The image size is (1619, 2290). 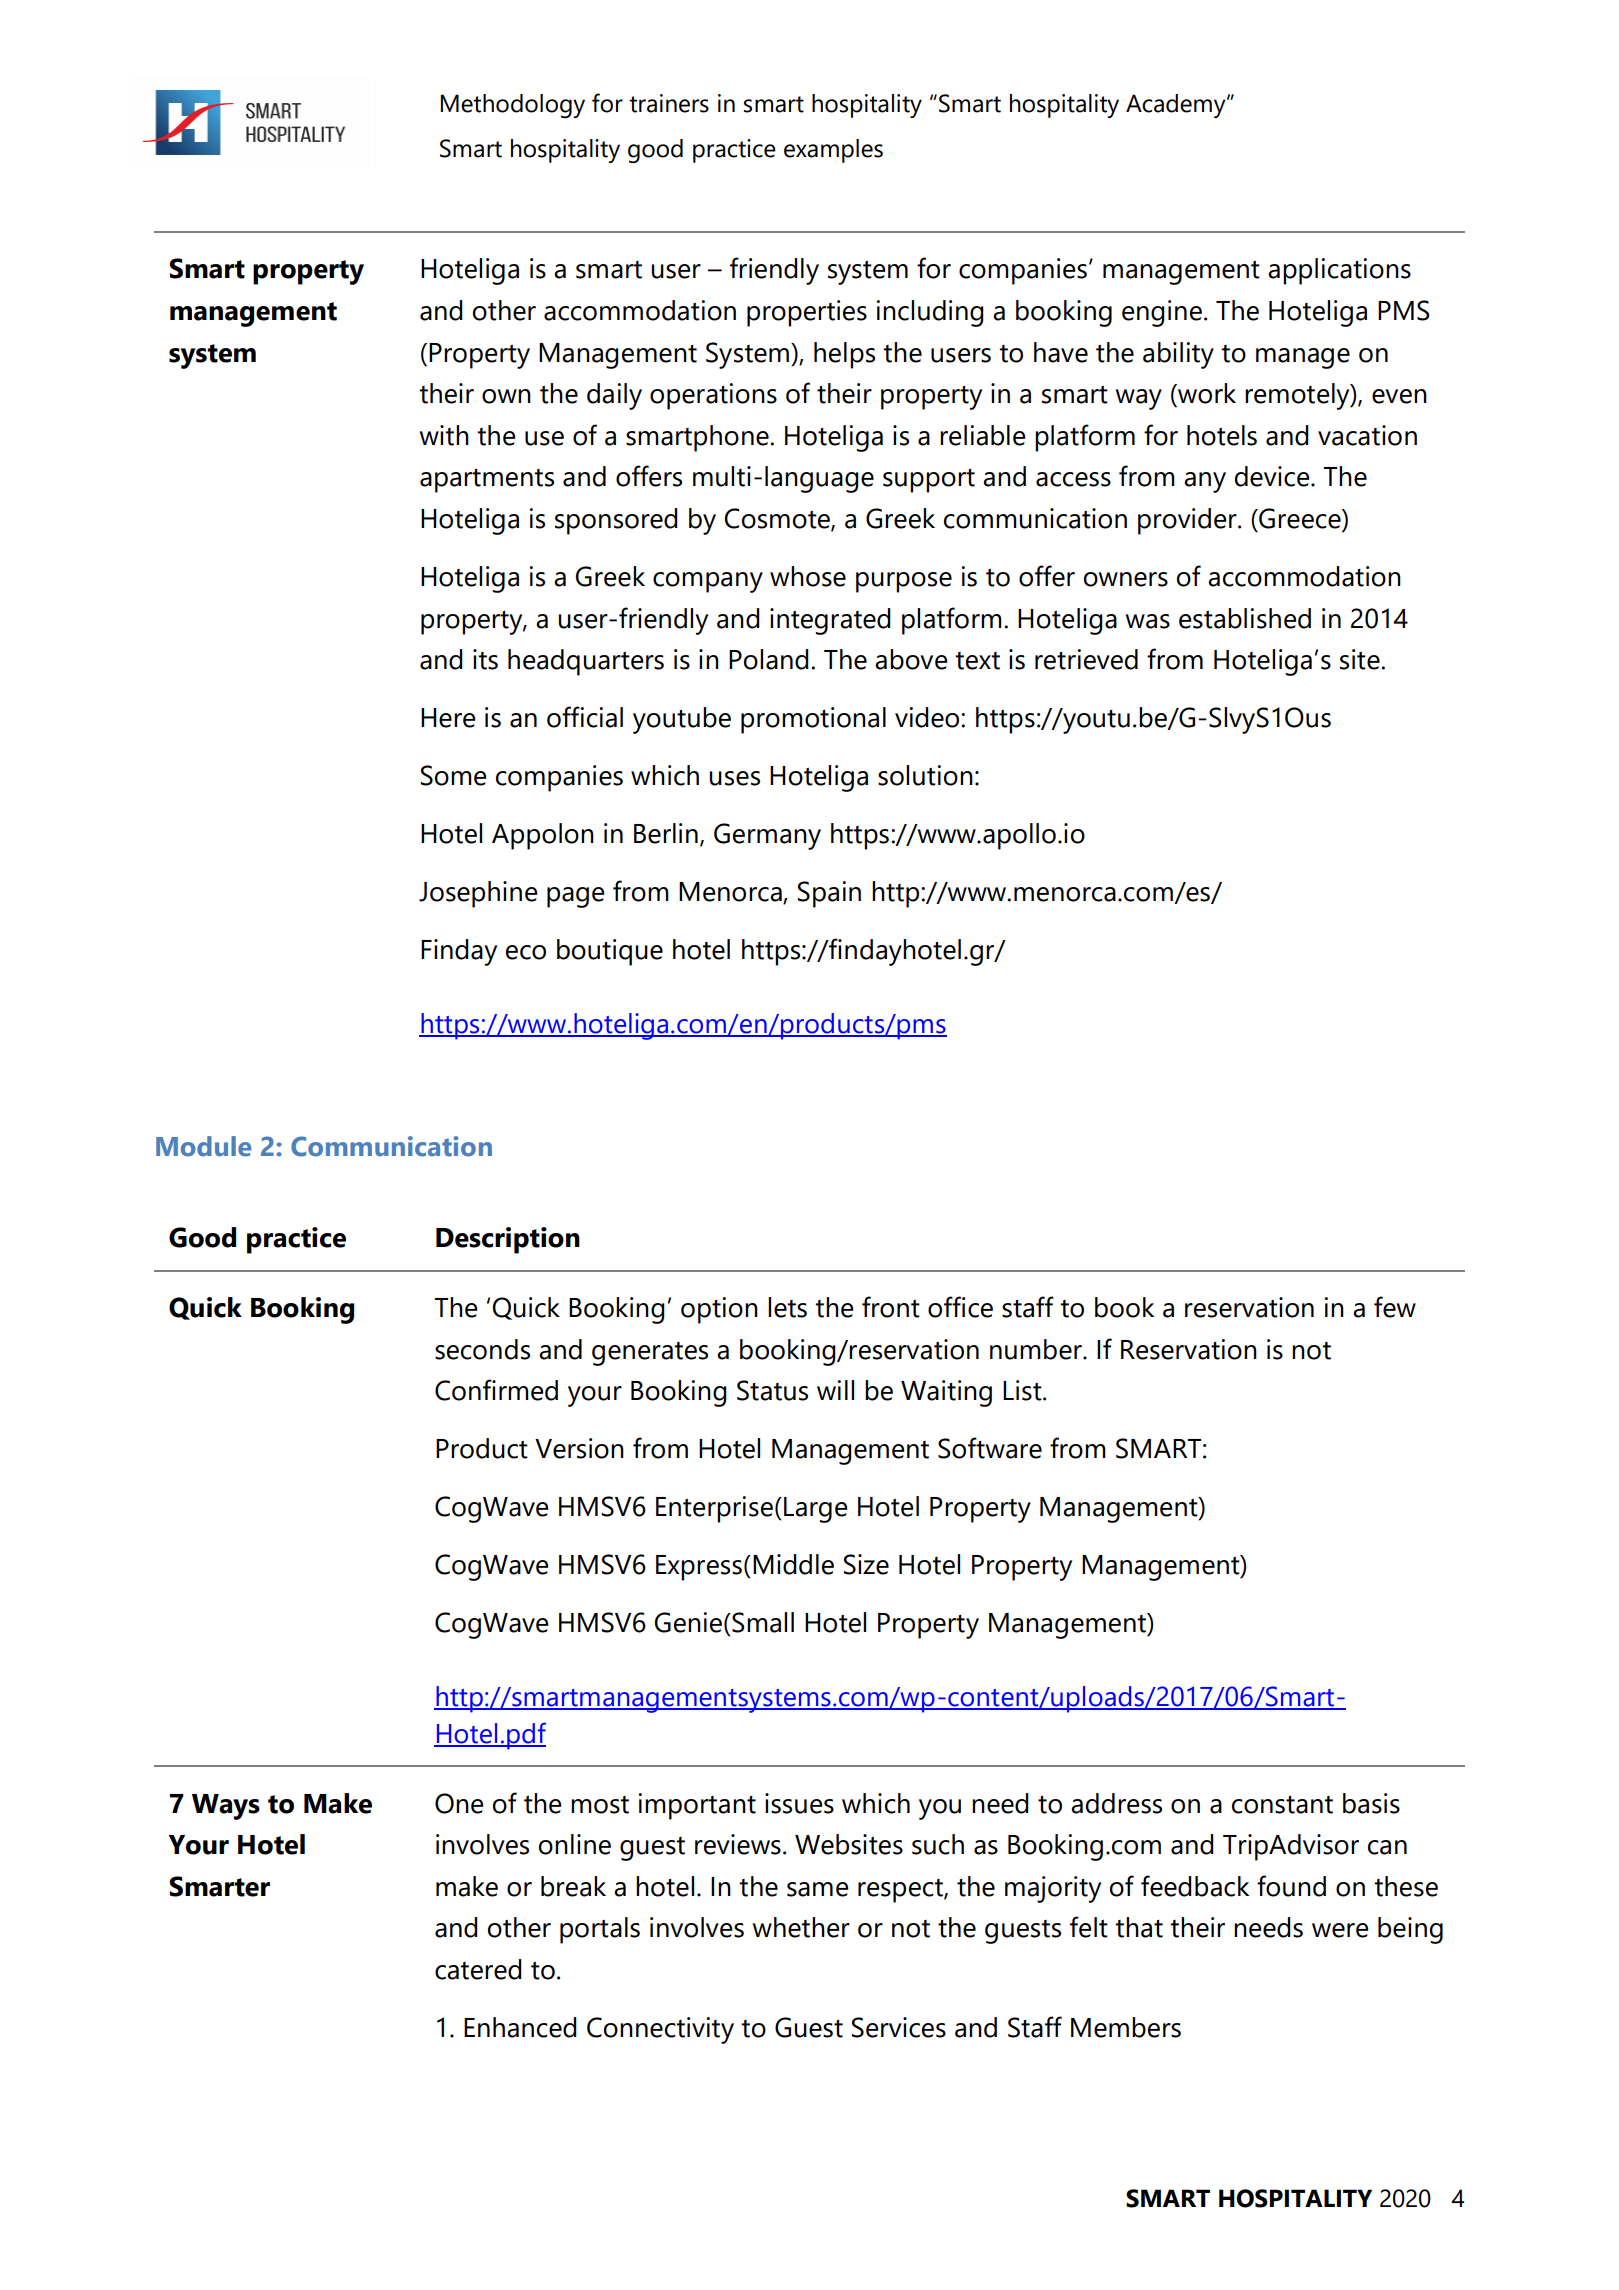 I want to click on catered, so click(x=478, y=1969).
